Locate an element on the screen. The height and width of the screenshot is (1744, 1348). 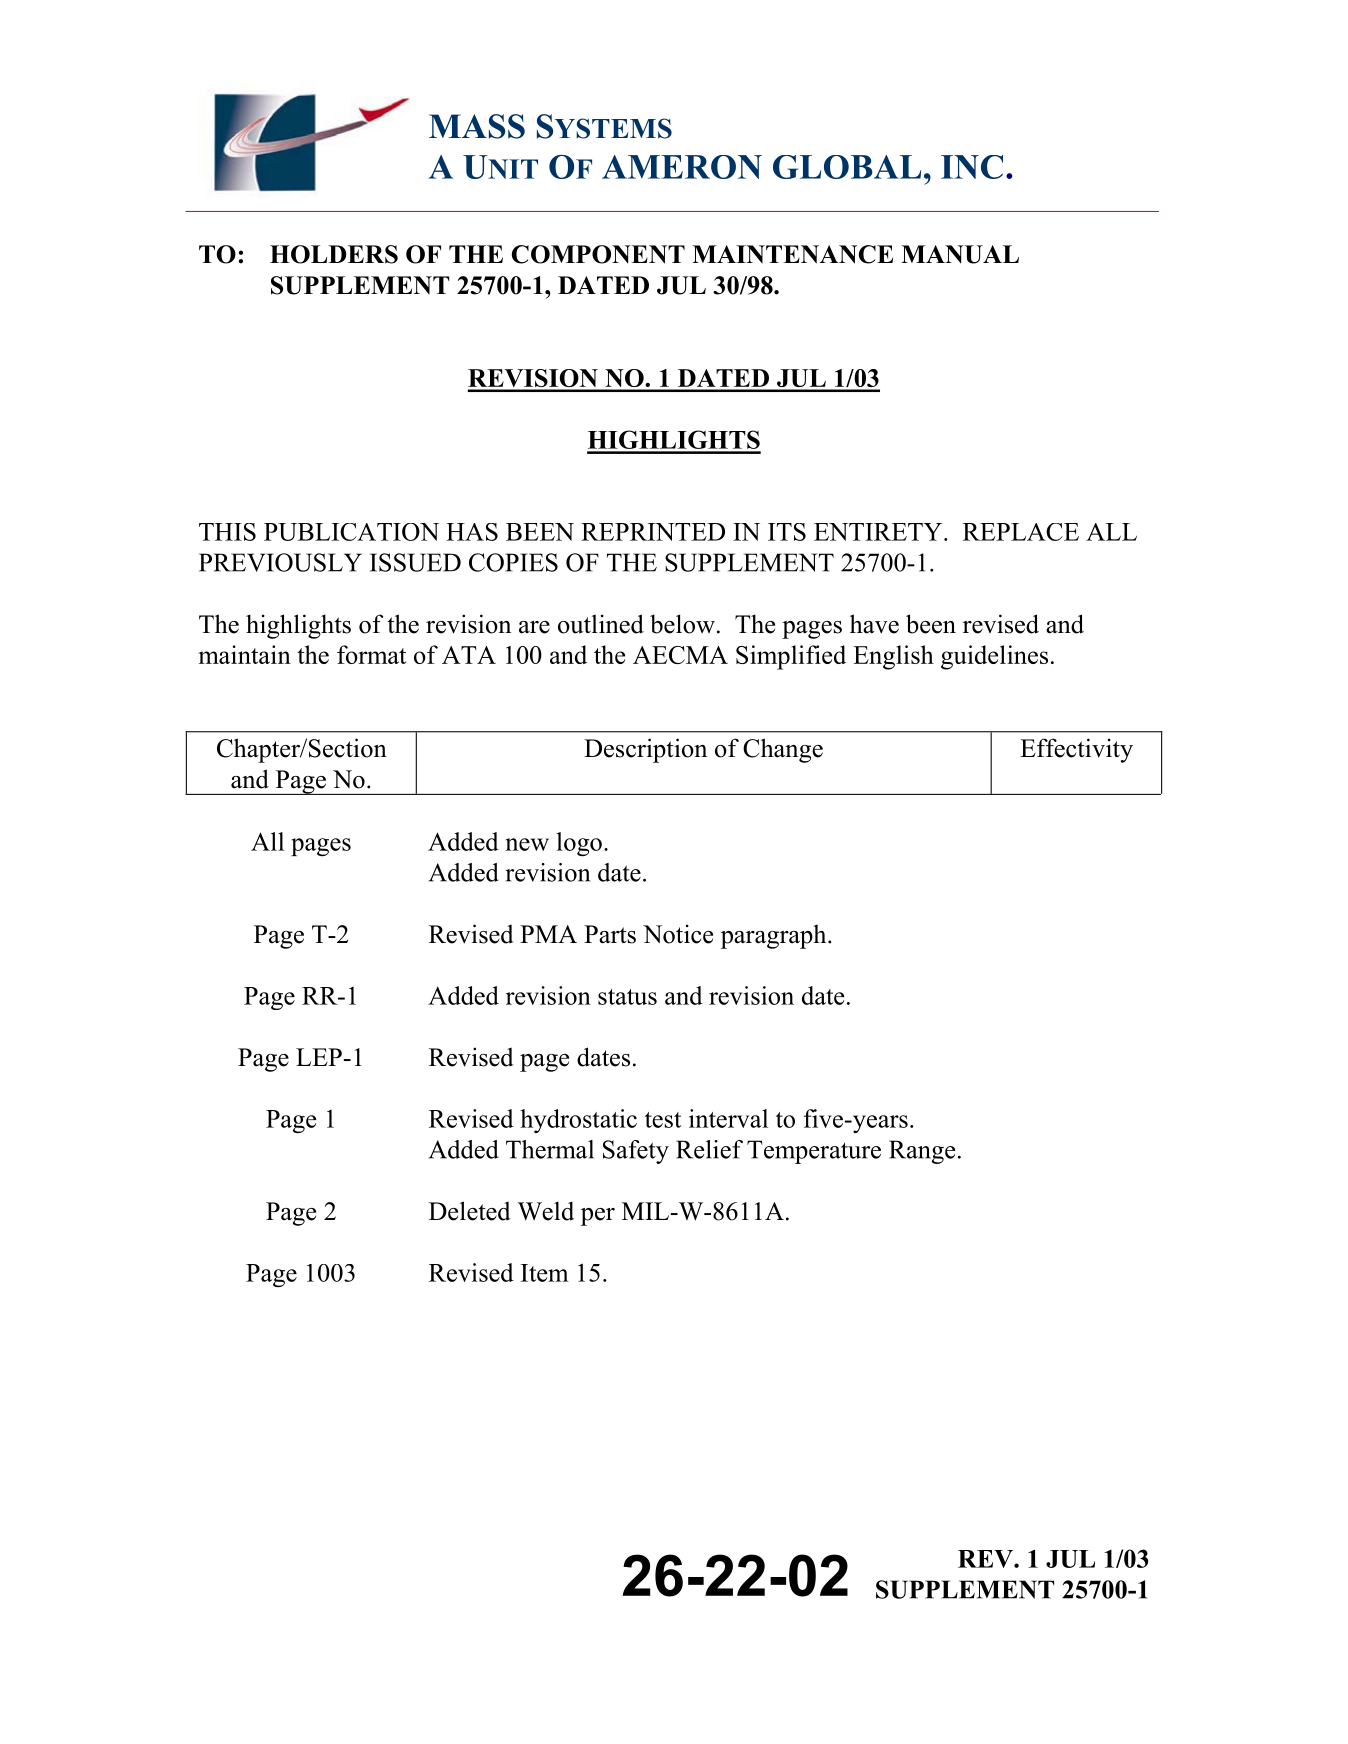
HOLDERS is located at coordinates (334, 254).
